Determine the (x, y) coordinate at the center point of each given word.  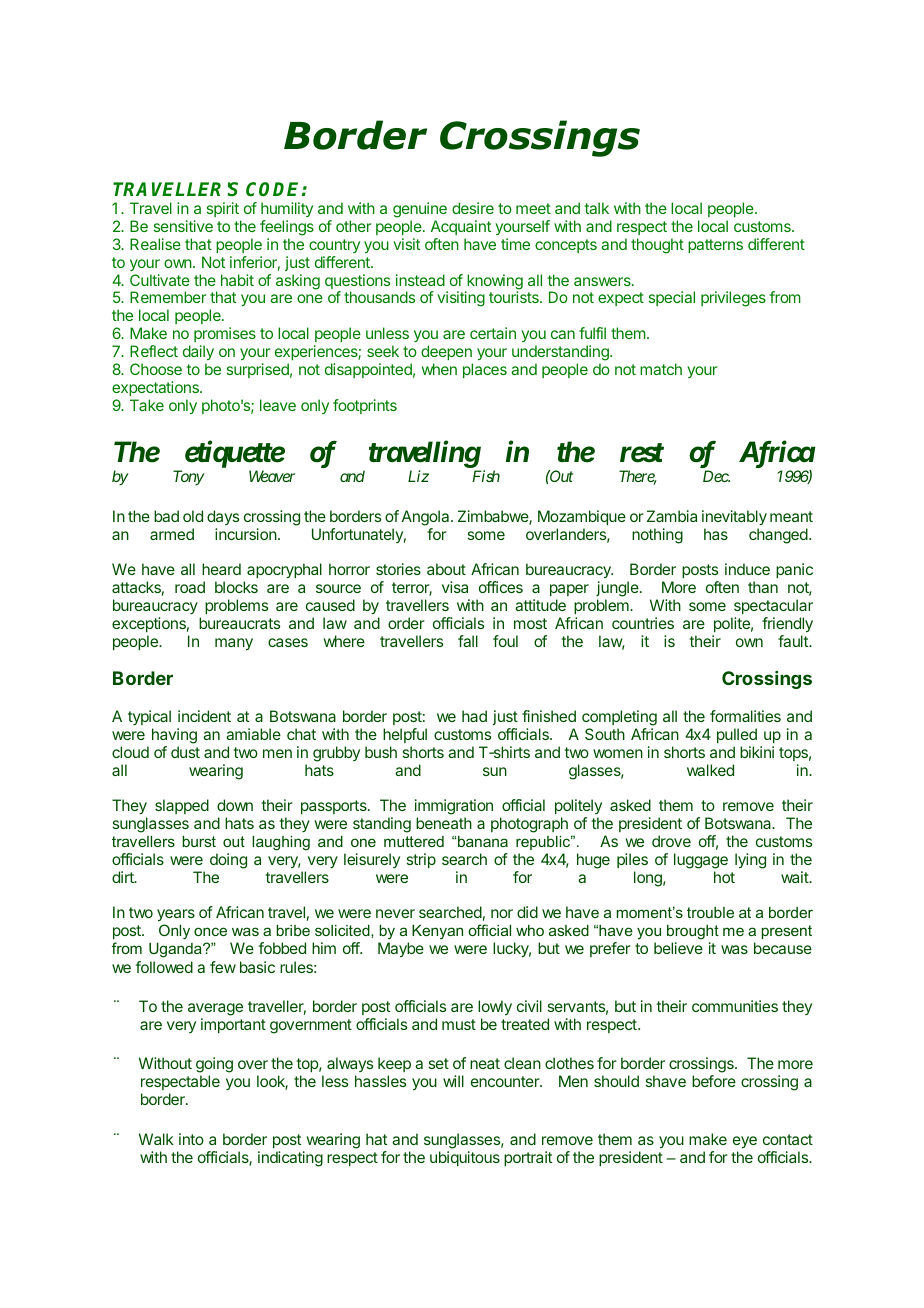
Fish (486, 476)
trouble (710, 912)
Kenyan (437, 932)
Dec (716, 476)
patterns (715, 246)
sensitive (183, 226)
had (474, 716)
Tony (189, 477)
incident (204, 716)
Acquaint (461, 227)
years (176, 917)
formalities (745, 716)
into (191, 1139)
